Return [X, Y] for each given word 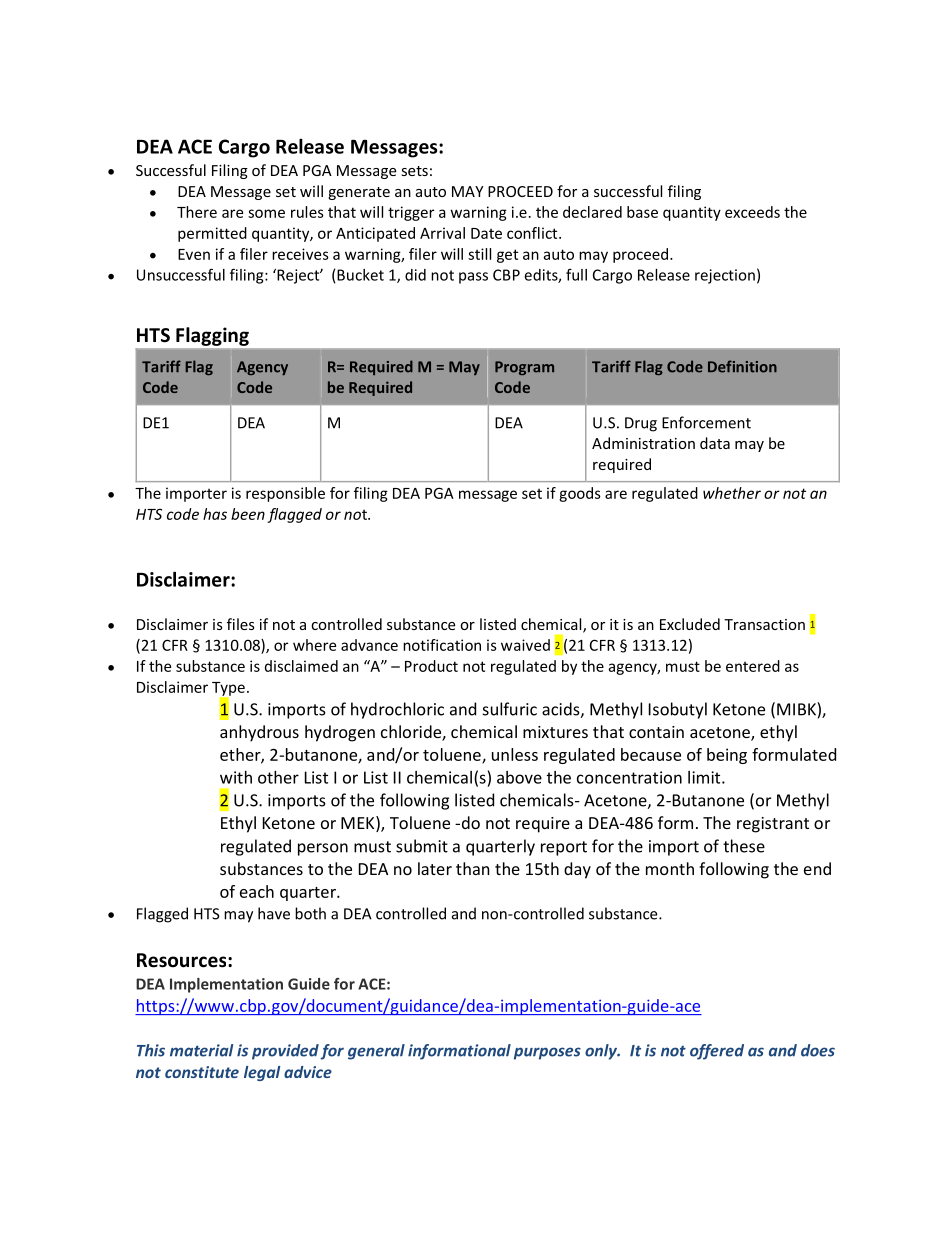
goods [580, 494]
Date [486, 233]
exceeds [752, 212]
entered [753, 666]
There [197, 212]
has [215, 514]
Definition [742, 366]
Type [228, 690]
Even [194, 254]
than [473, 868]
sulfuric [510, 709]
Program [524, 368]
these [744, 846]
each [257, 891]
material [201, 1050]
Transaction [764, 624]
